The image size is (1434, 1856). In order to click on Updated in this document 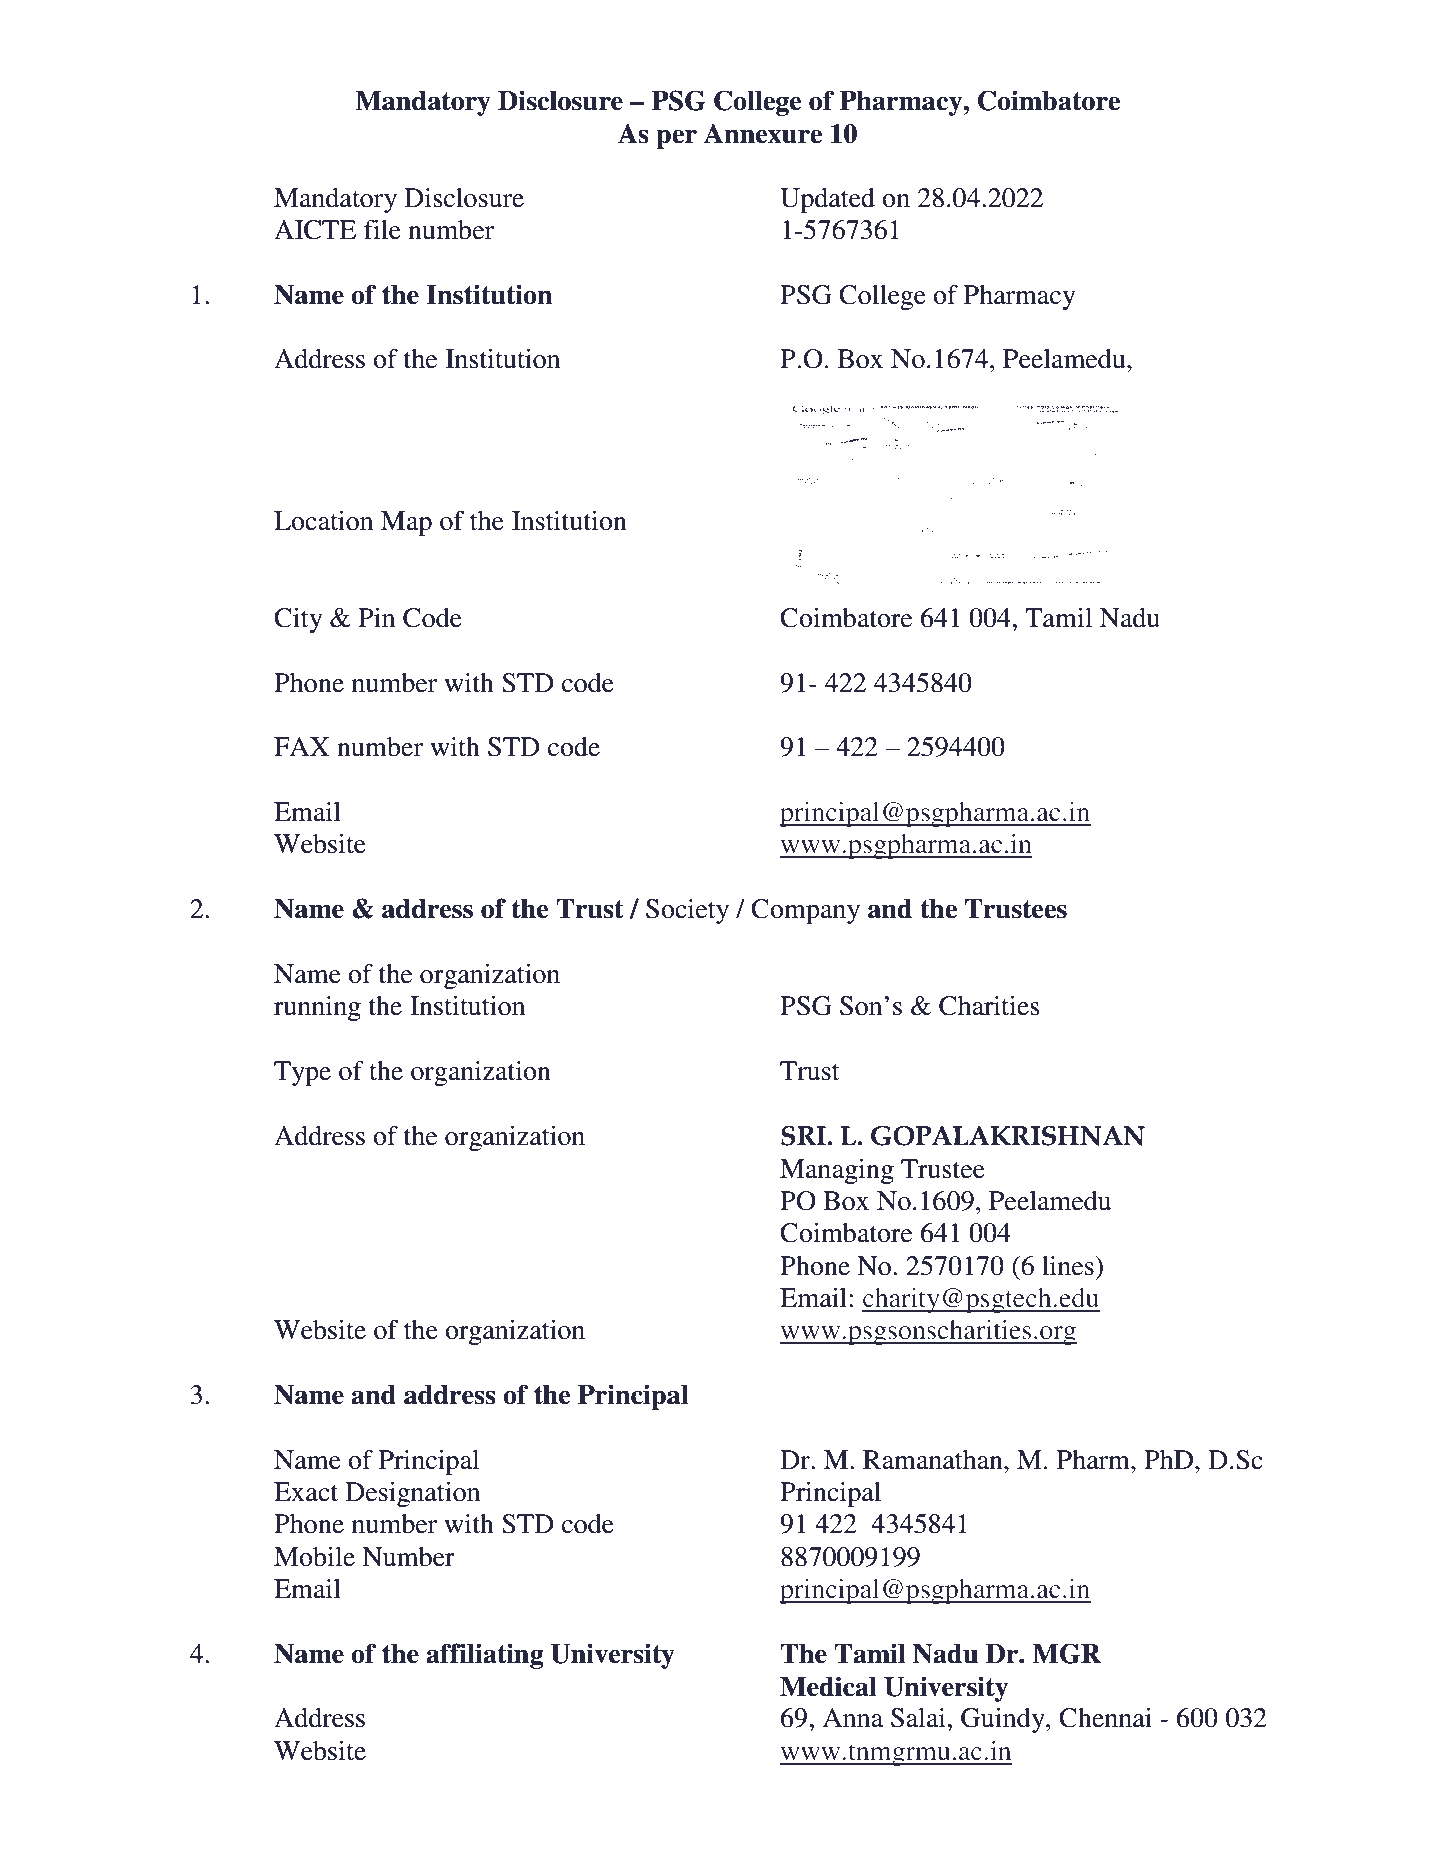, I will do `click(827, 200)`.
